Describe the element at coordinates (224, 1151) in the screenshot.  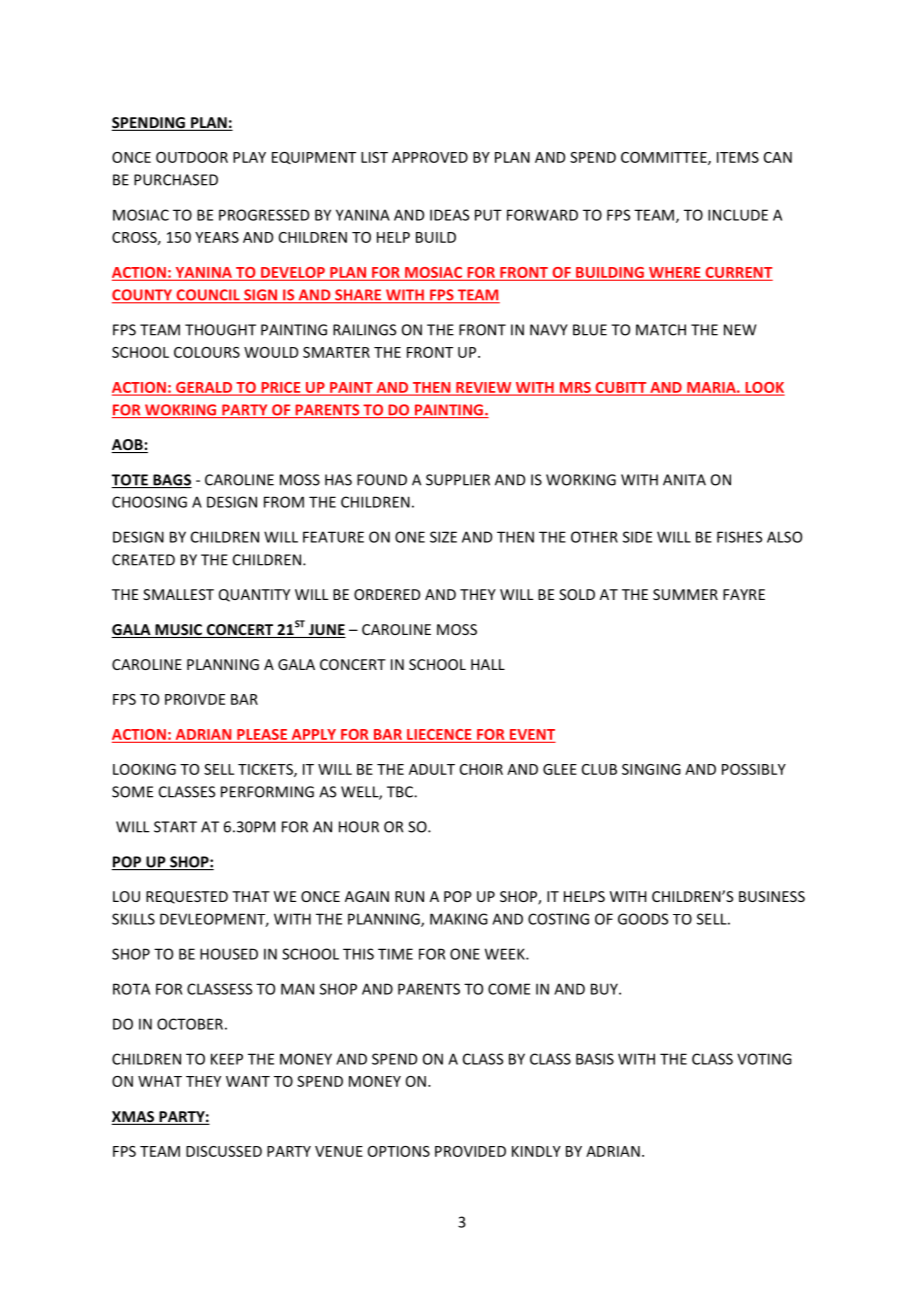
I see `DISCUSSED` at that location.
